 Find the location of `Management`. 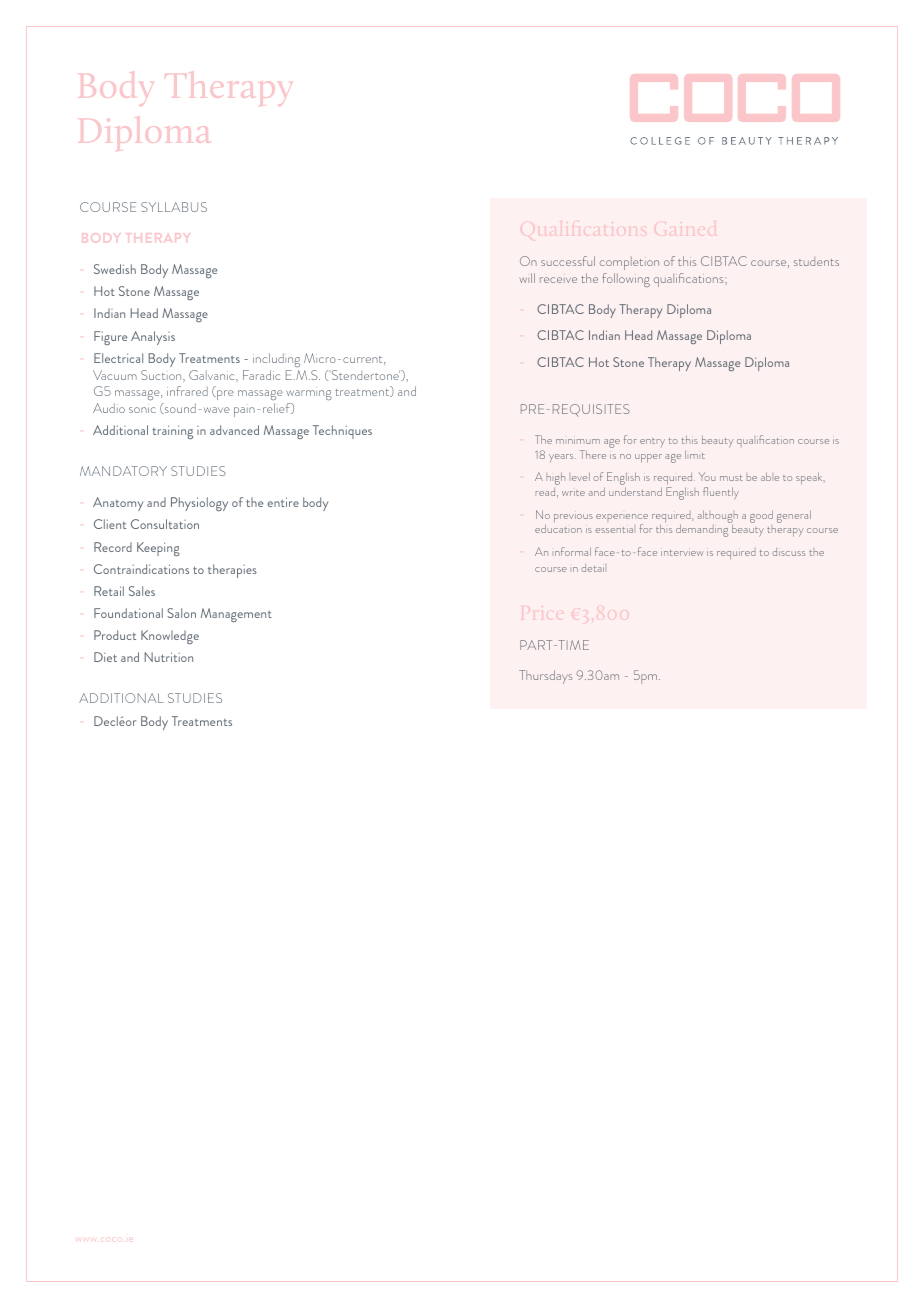

Management is located at coordinates (236, 615).
